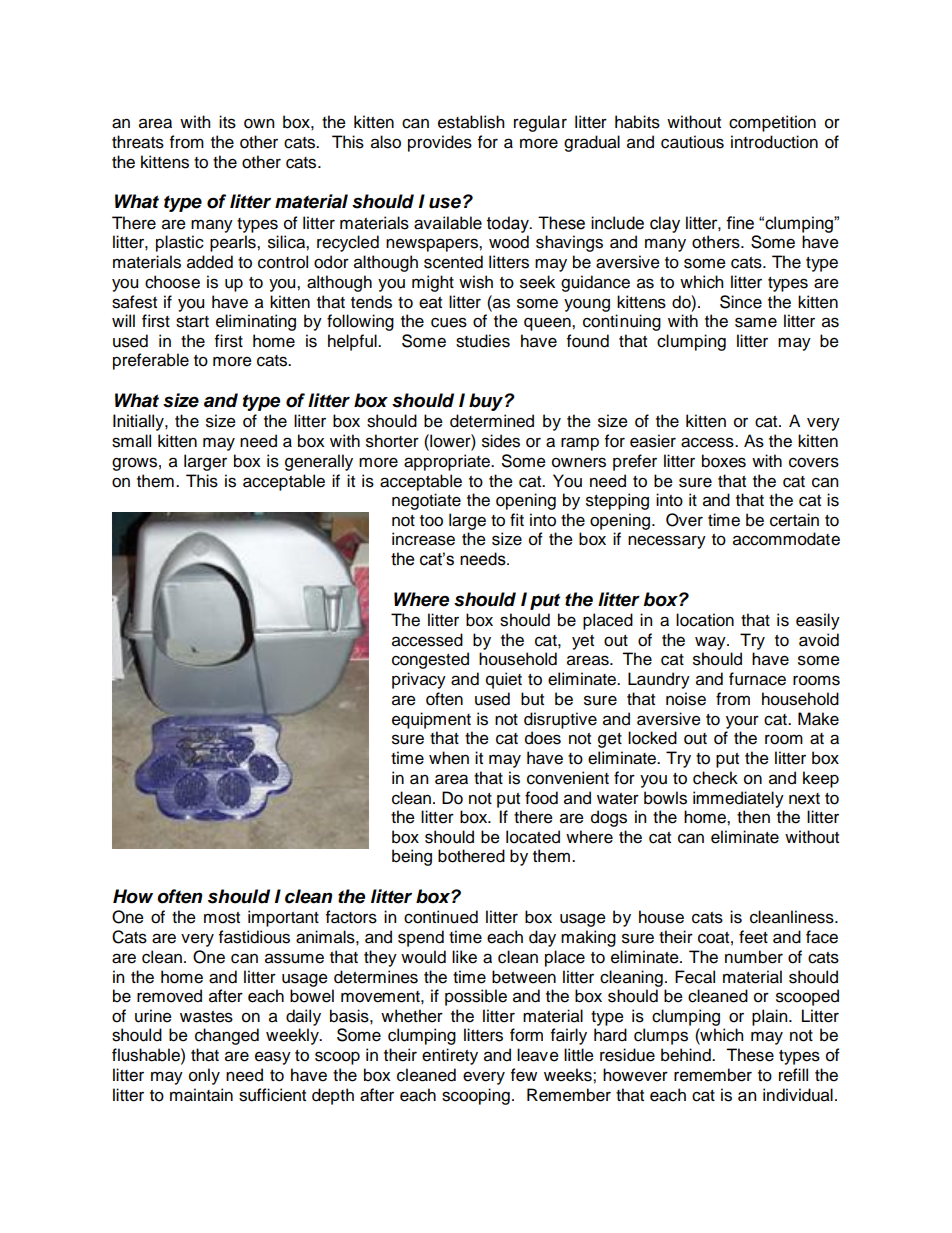 The height and width of the document is (1233, 952). Describe the element at coordinates (724, 461) in the document. I see `boxes` at that location.
